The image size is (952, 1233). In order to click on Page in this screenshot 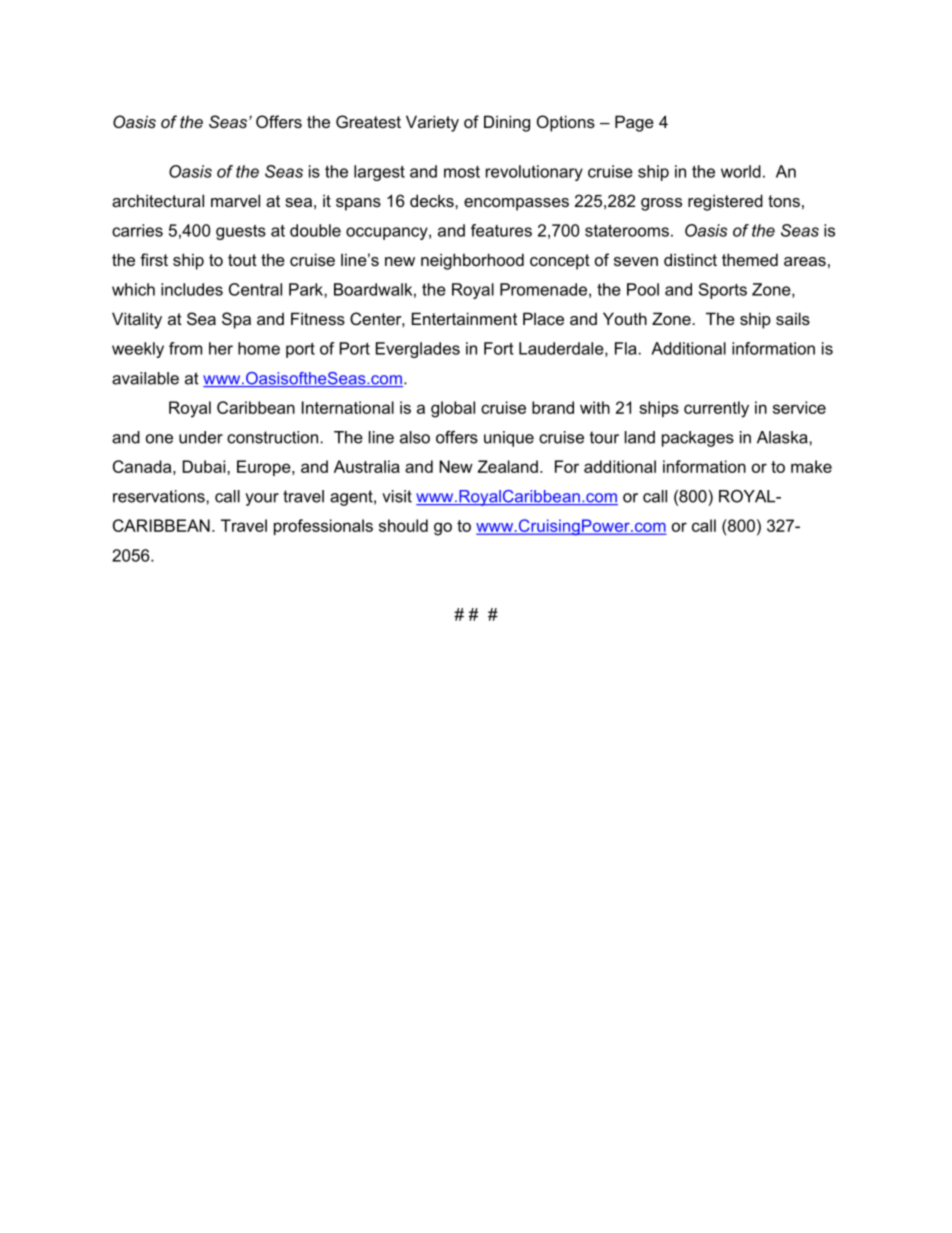, I will do `click(634, 123)`.
